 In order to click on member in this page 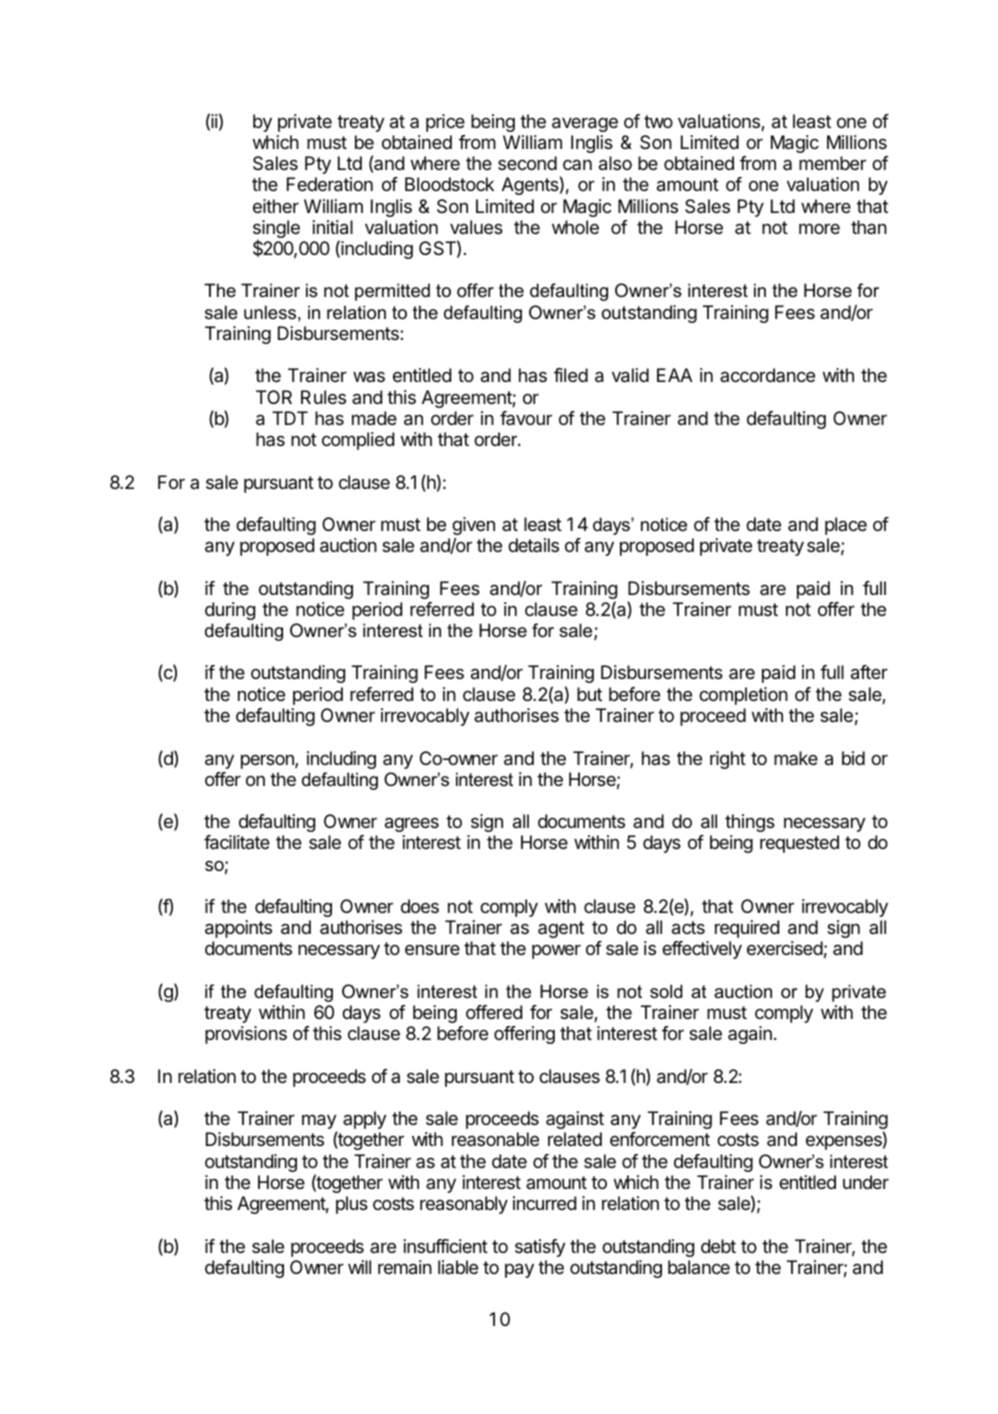, I will do `click(832, 163)`.
